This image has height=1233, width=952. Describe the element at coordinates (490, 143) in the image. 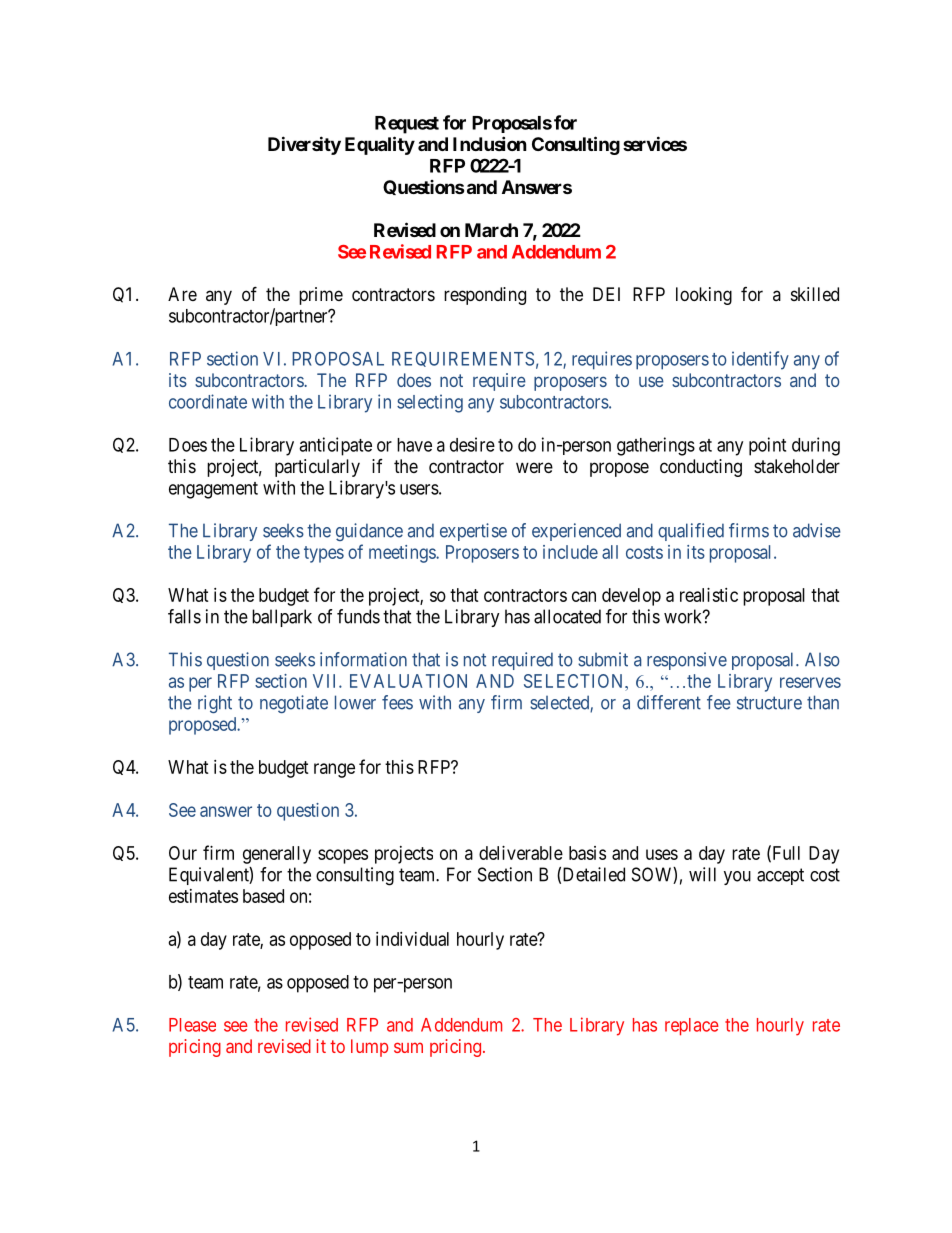

I see `Inclusion` at that location.
